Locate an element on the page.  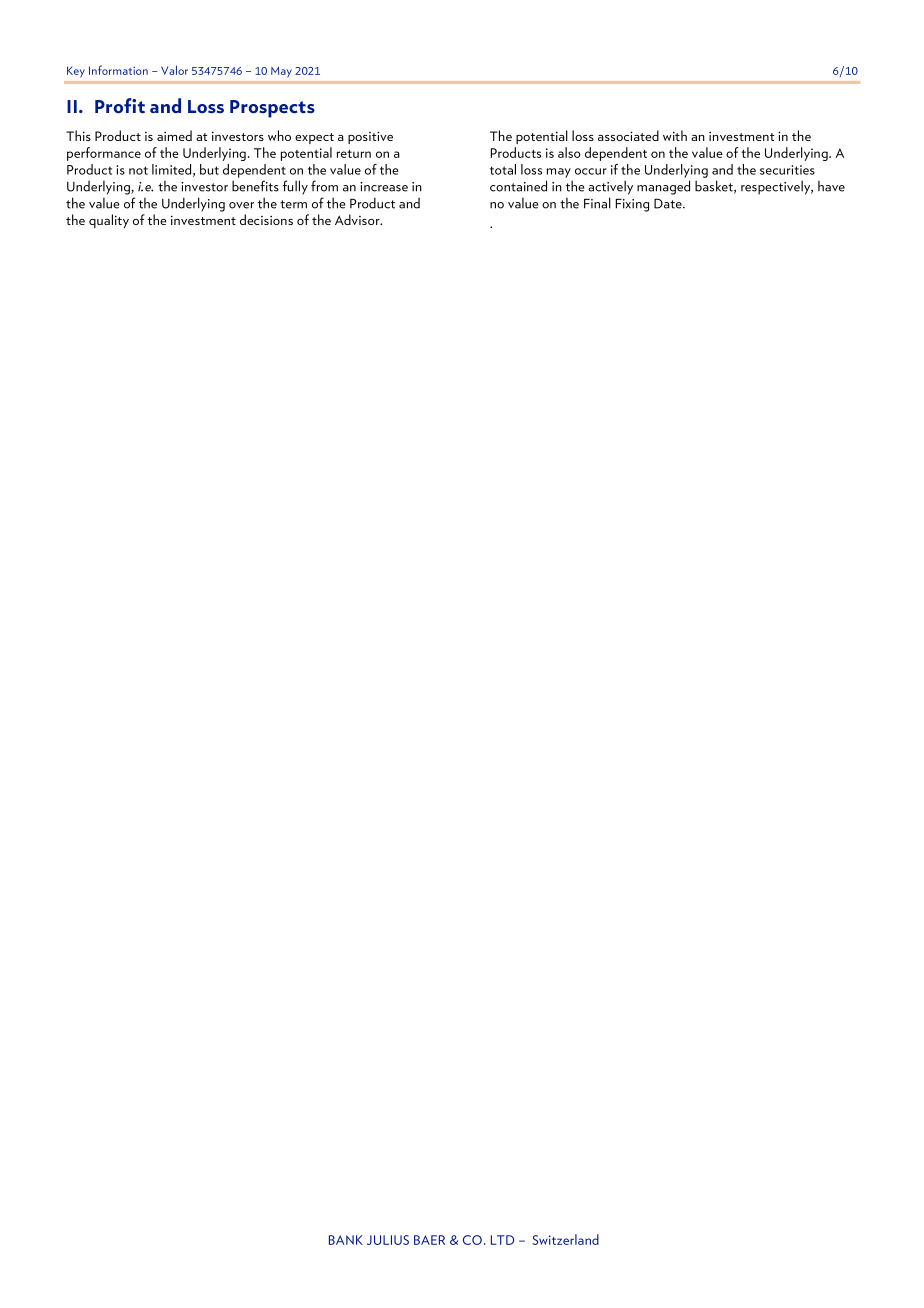
positive is located at coordinates (370, 137).
